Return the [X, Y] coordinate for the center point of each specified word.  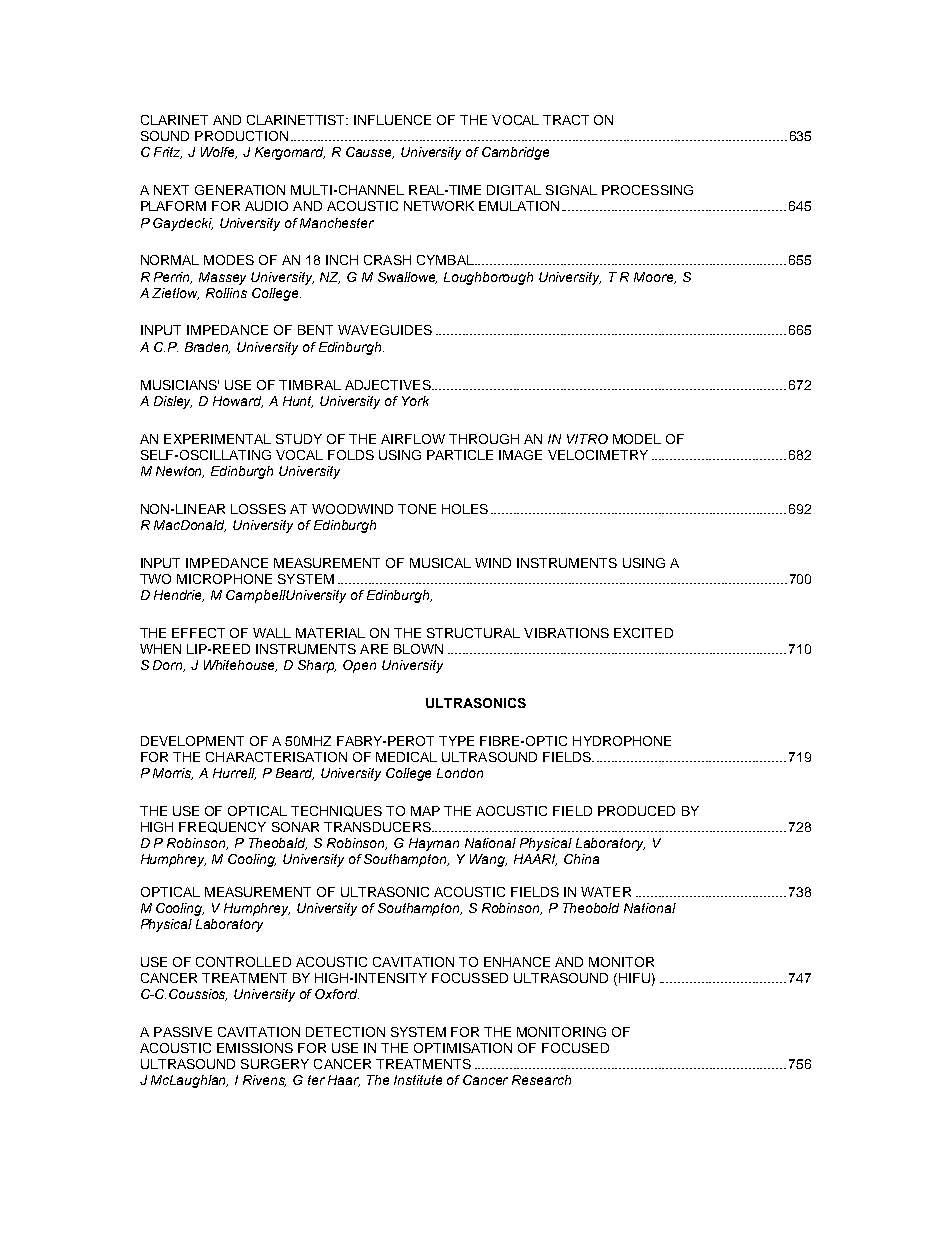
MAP [425, 811]
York [415, 401]
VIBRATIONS [566, 633]
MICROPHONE [224, 579]
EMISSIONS [255, 1048]
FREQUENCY [222, 827]
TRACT [566, 120]
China [581, 859]
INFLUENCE [392, 120]
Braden [207, 348]
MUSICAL [440, 563]
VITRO [587, 439]
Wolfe [219, 153]
